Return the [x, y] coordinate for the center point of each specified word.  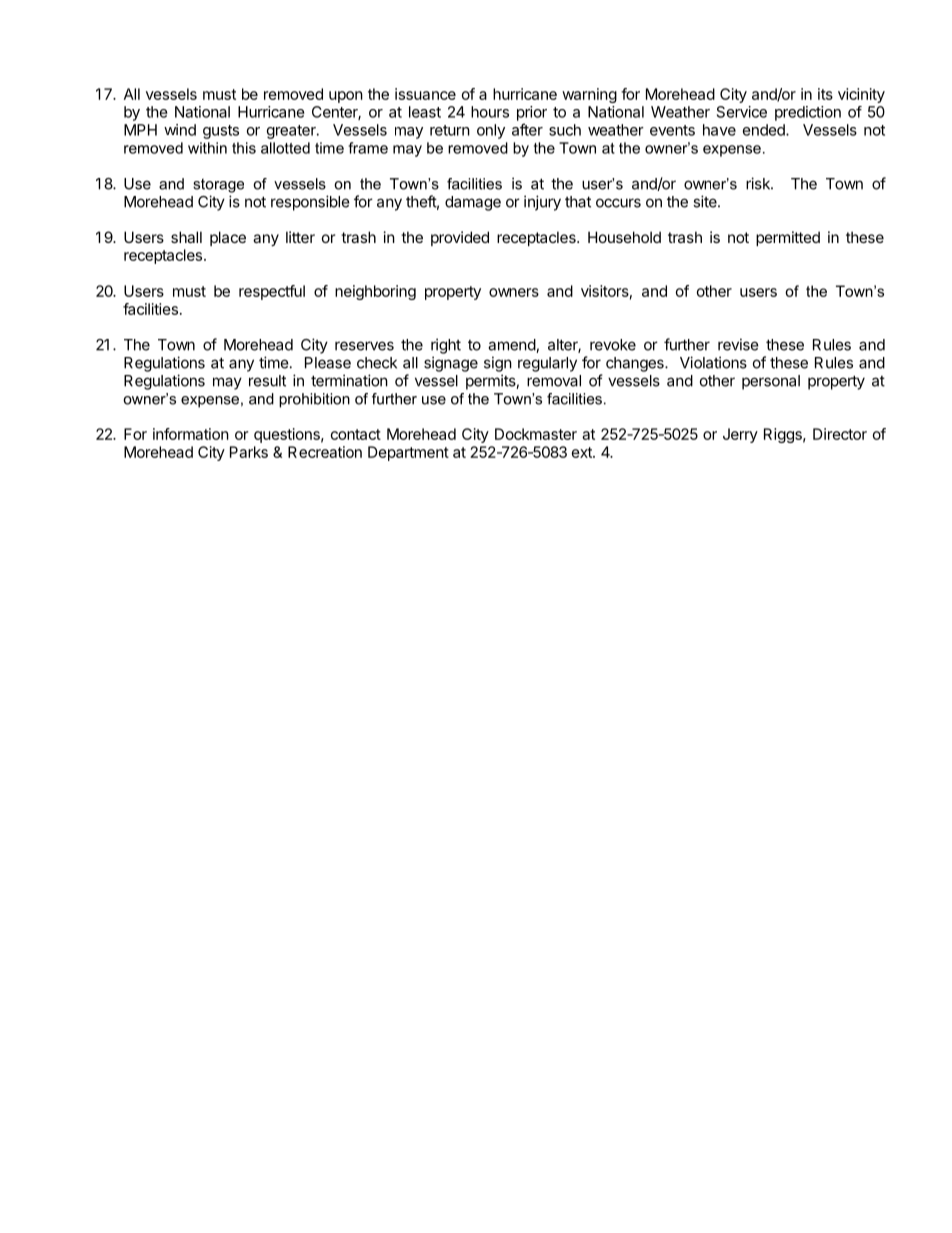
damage [473, 203]
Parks [249, 452]
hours [490, 112]
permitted [788, 238]
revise [738, 344]
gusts [221, 132]
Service [742, 112]
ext [583, 452]
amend [512, 346]
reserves [364, 346]
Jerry [740, 435]
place [228, 238]
